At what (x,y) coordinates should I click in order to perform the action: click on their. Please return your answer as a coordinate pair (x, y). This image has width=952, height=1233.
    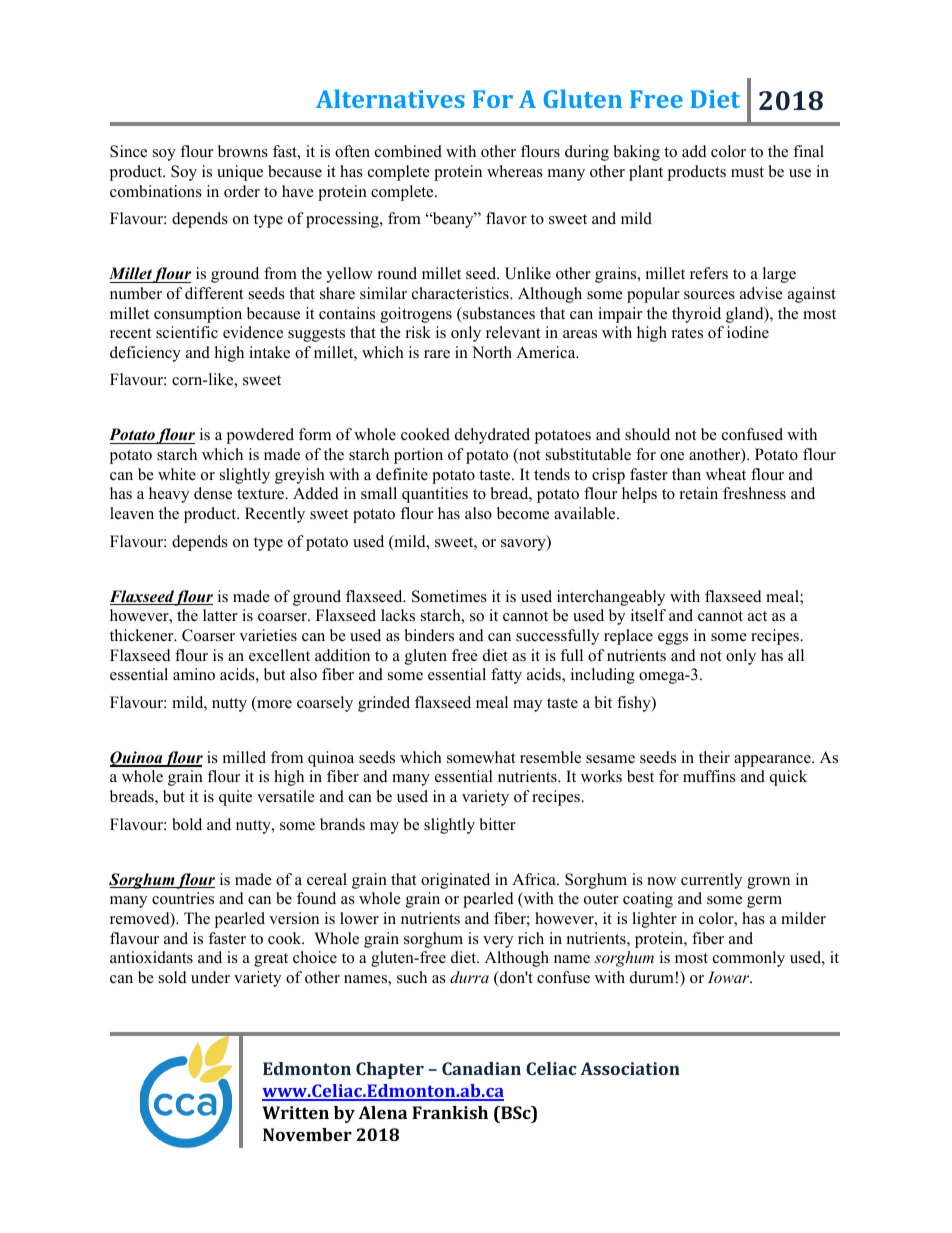
    Looking at the image, I should click on (714, 757).
